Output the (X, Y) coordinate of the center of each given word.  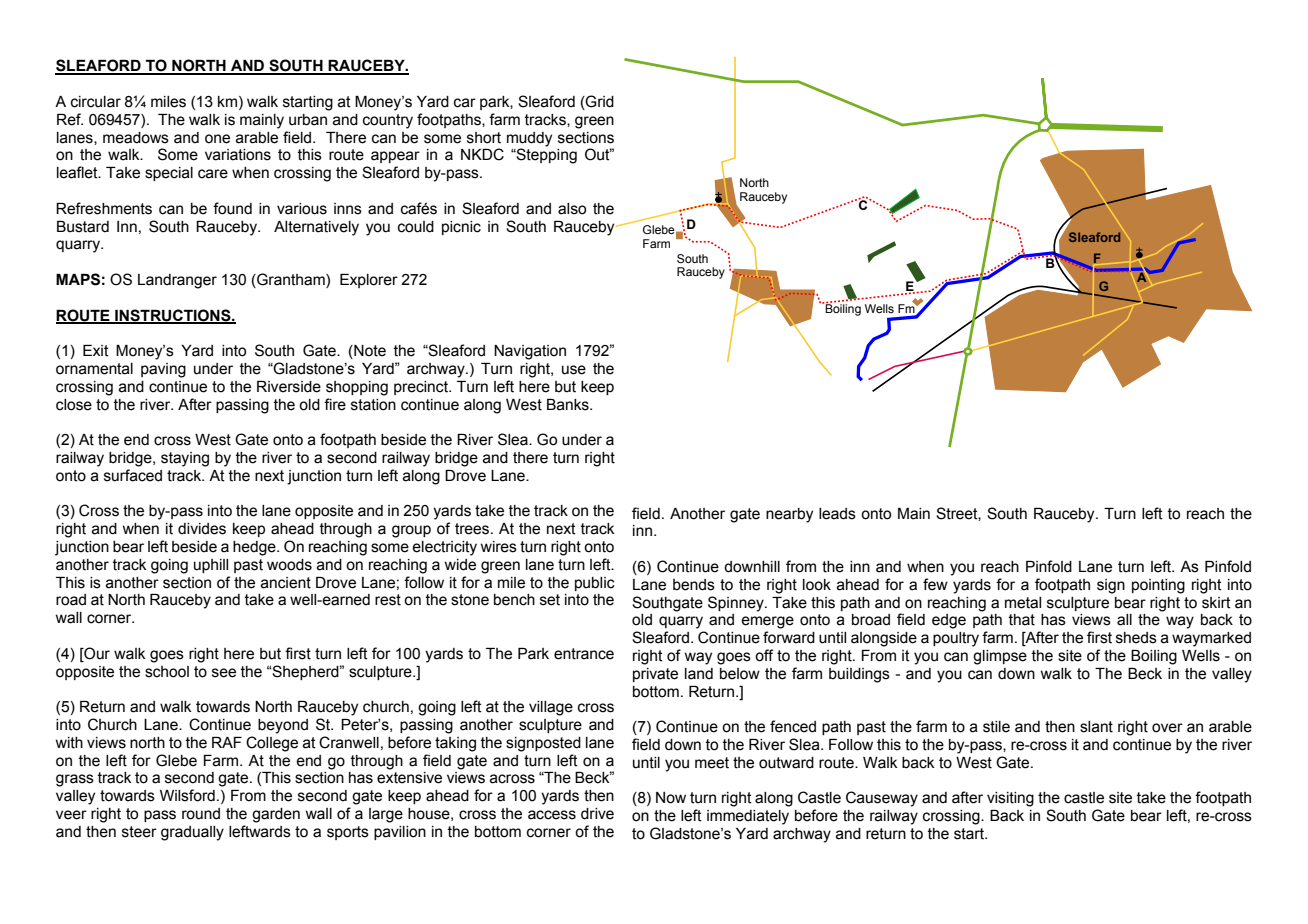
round (201, 814)
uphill (211, 566)
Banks (569, 405)
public (595, 584)
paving (163, 370)
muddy (529, 139)
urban (308, 120)
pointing (1158, 586)
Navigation (530, 352)
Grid (599, 102)
